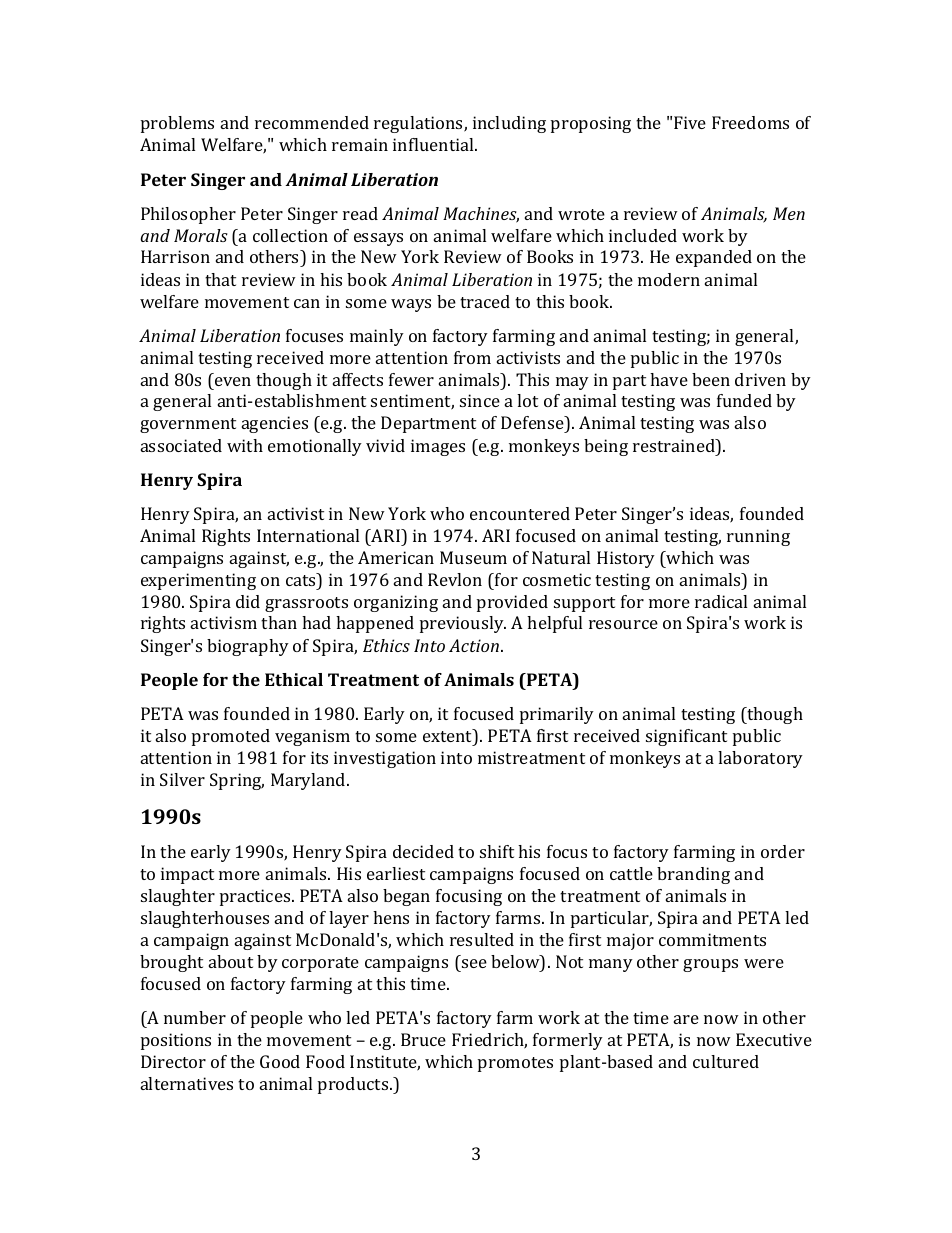 Image resolution: width=952 pixels, height=1233 pixels. What do you see at coordinates (280, 1061) in the page?
I see `Good` at bounding box center [280, 1061].
